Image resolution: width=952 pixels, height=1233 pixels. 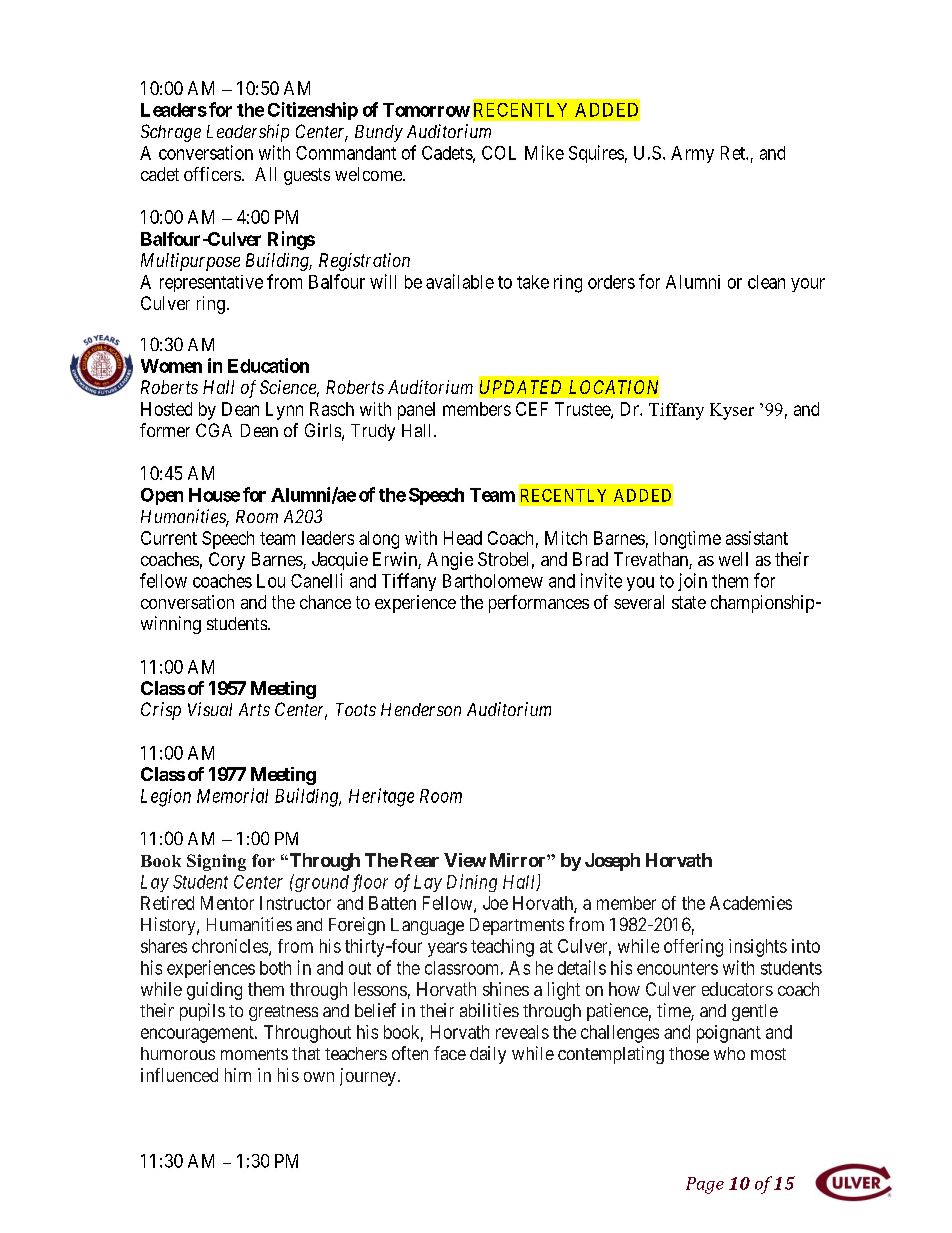 I want to click on Academies, so click(x=751, y=903).
